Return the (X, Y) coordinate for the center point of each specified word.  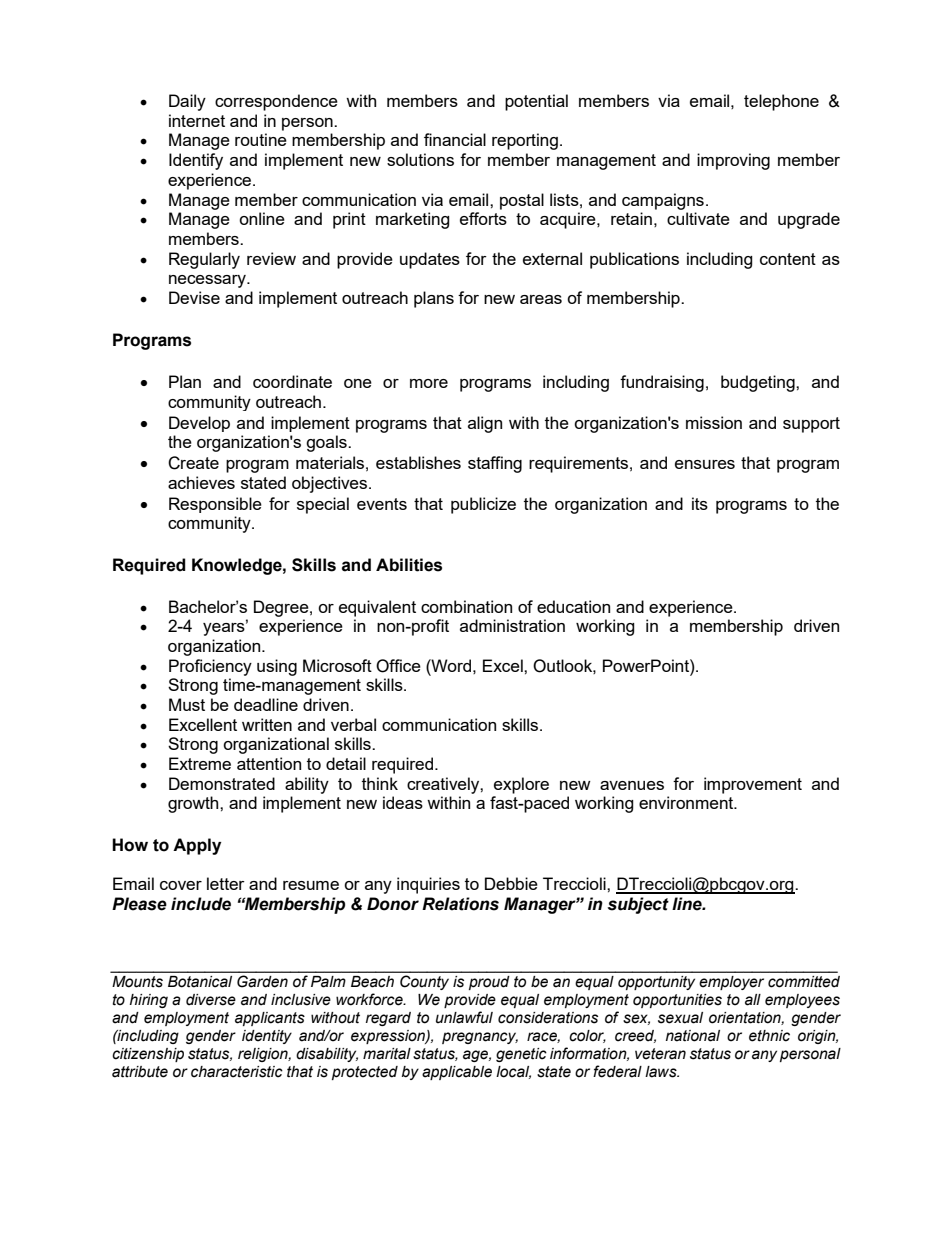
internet (197, 120)
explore (521, 785)
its (700, 503)
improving (733, 161)
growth (194, 804)
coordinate (292, 381)
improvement (753, 785)
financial (455, 139)
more (429, 383)
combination (466, 606)
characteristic (237, 1072)
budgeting (759, 383)
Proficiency (210, 667)
